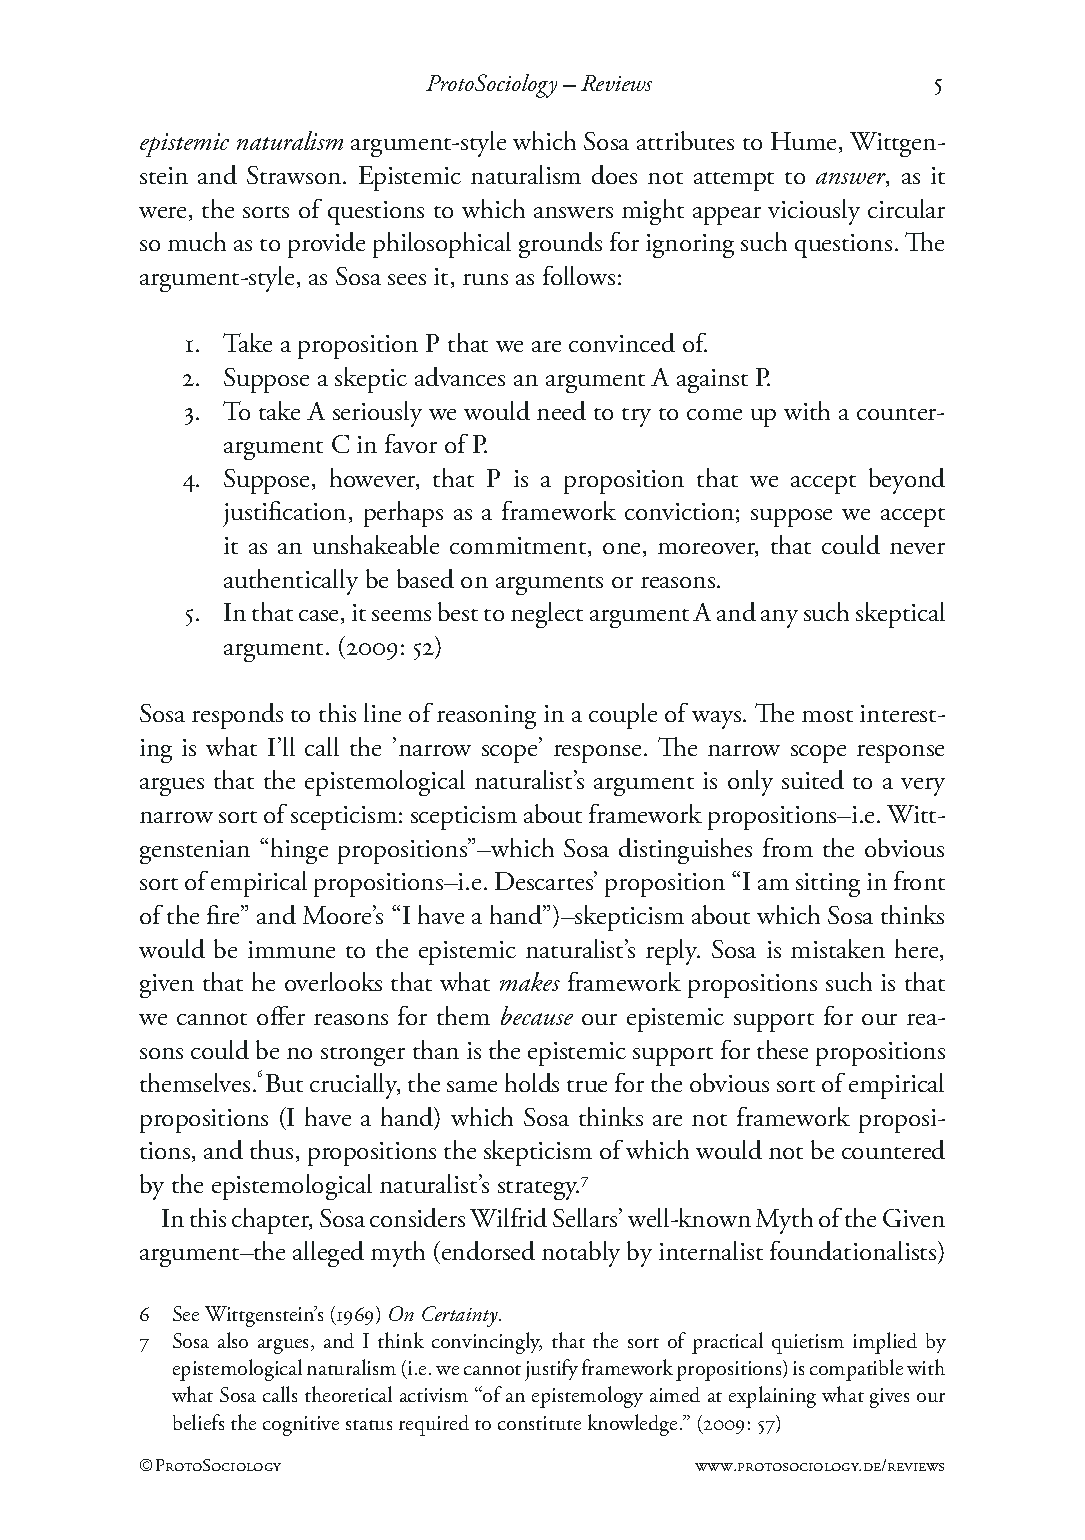 Image resolution: width=1085 pixels, height=1540 pixels. I want to click on holds, so click(532, 1082).
